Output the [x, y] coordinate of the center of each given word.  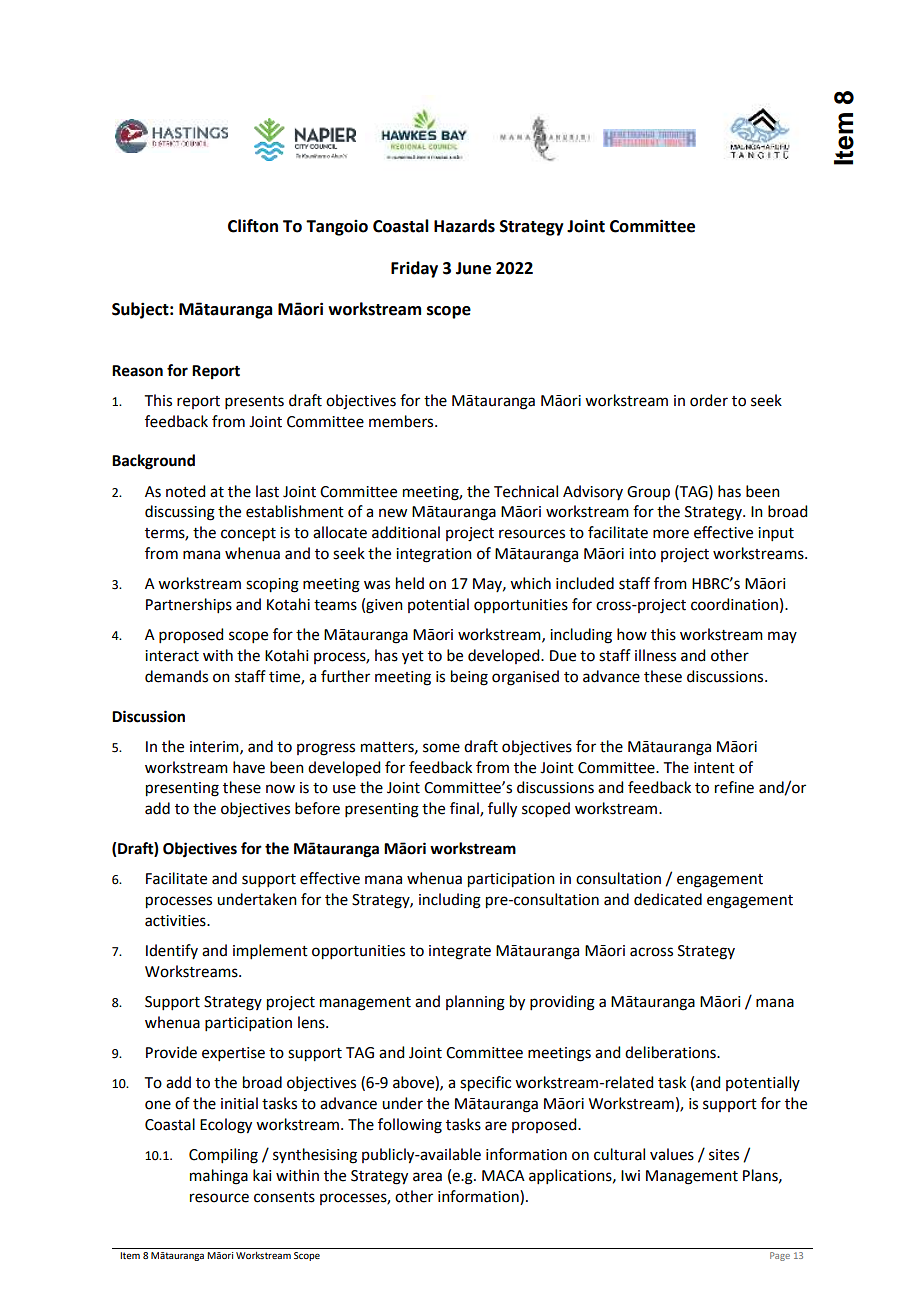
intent [714, 768]
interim [215, 747]
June [473, 268]
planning [475, 1003]
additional [406, 532]
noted [185, 491]
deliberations [671, 1052]
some [441, 748]
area [427, 1177]
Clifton [253, 226]
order [709, 400]
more [671, 534]
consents [284, 1197]
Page [780, 1256]
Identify [172, 951]
